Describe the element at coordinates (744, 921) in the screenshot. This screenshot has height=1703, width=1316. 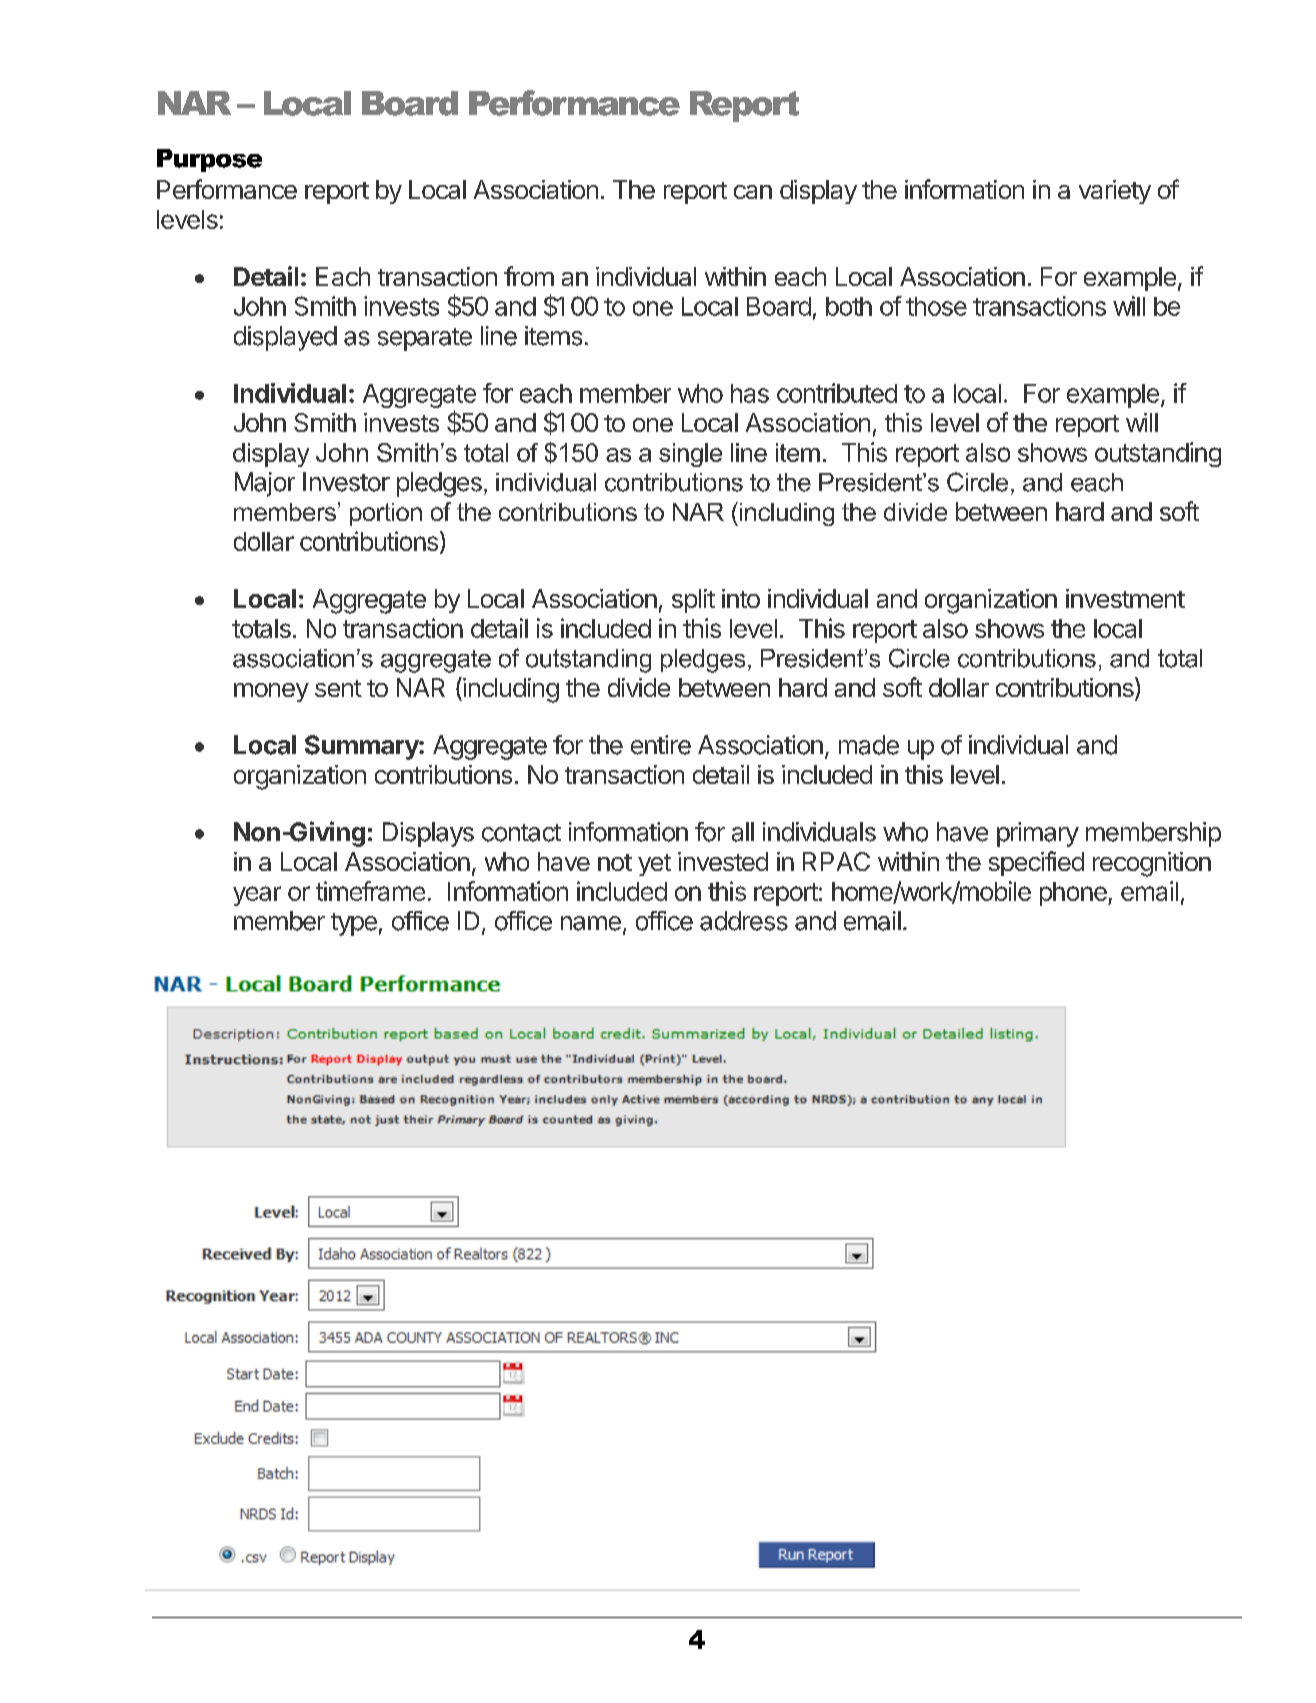
I see `address` at that location.
